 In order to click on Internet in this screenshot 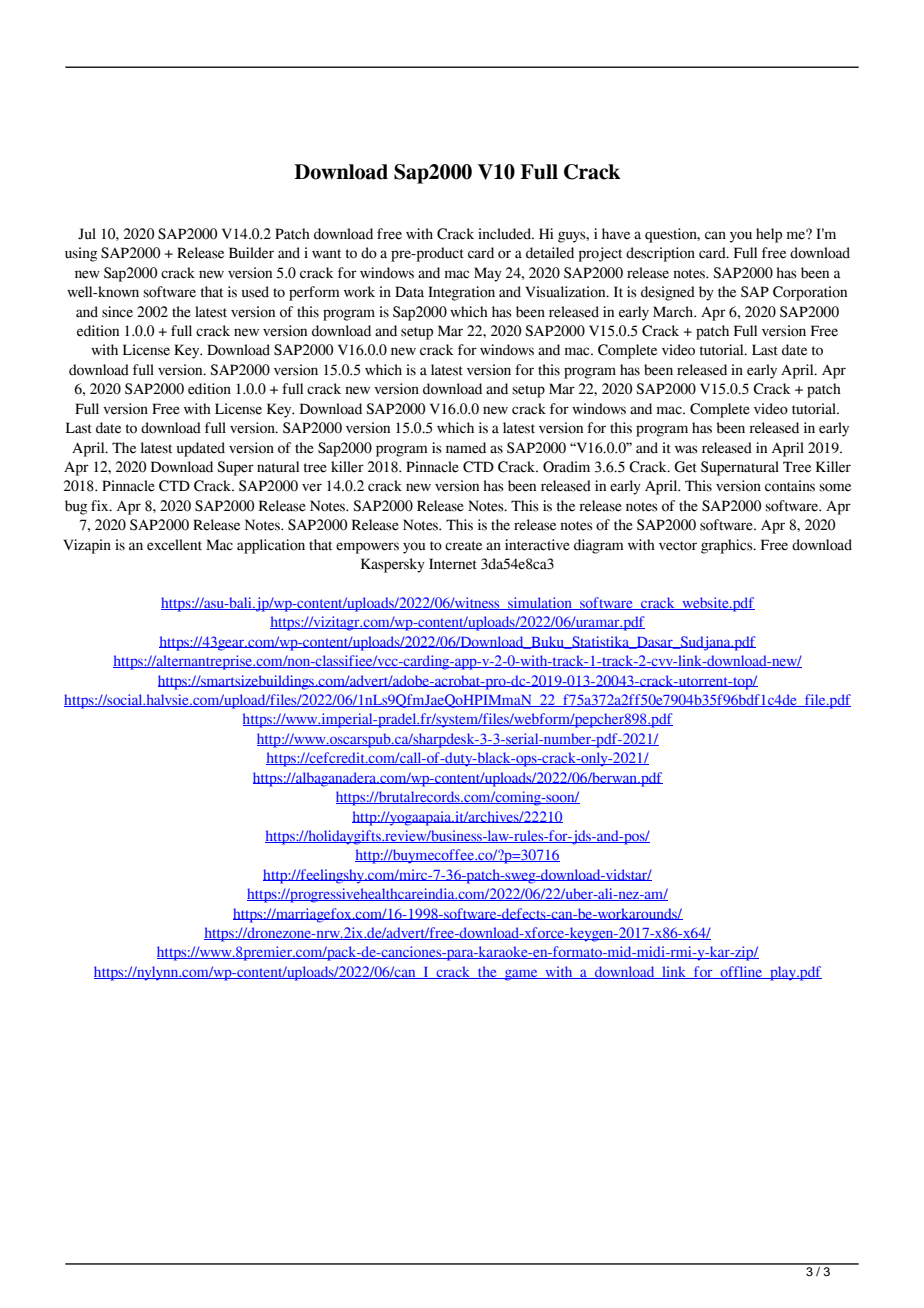, I will do `click(453, 564)`.
